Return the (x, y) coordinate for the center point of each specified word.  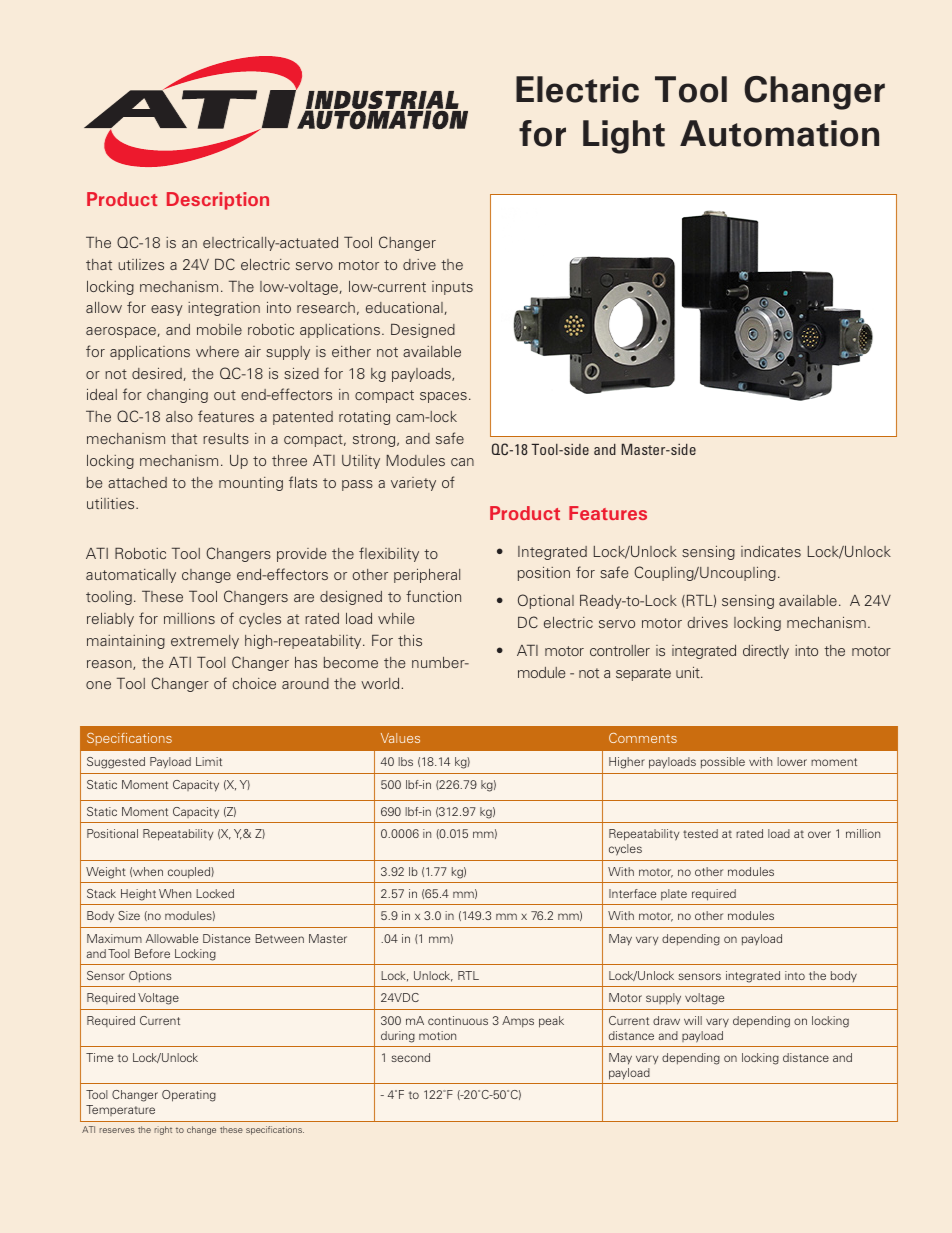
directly (766, 652)
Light (624, 137)
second (410, 1057)
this (410, 640)
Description (218, 201)
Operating (189, 1096)
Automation (779, 133)
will (693, 1020)
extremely (205, 642)
